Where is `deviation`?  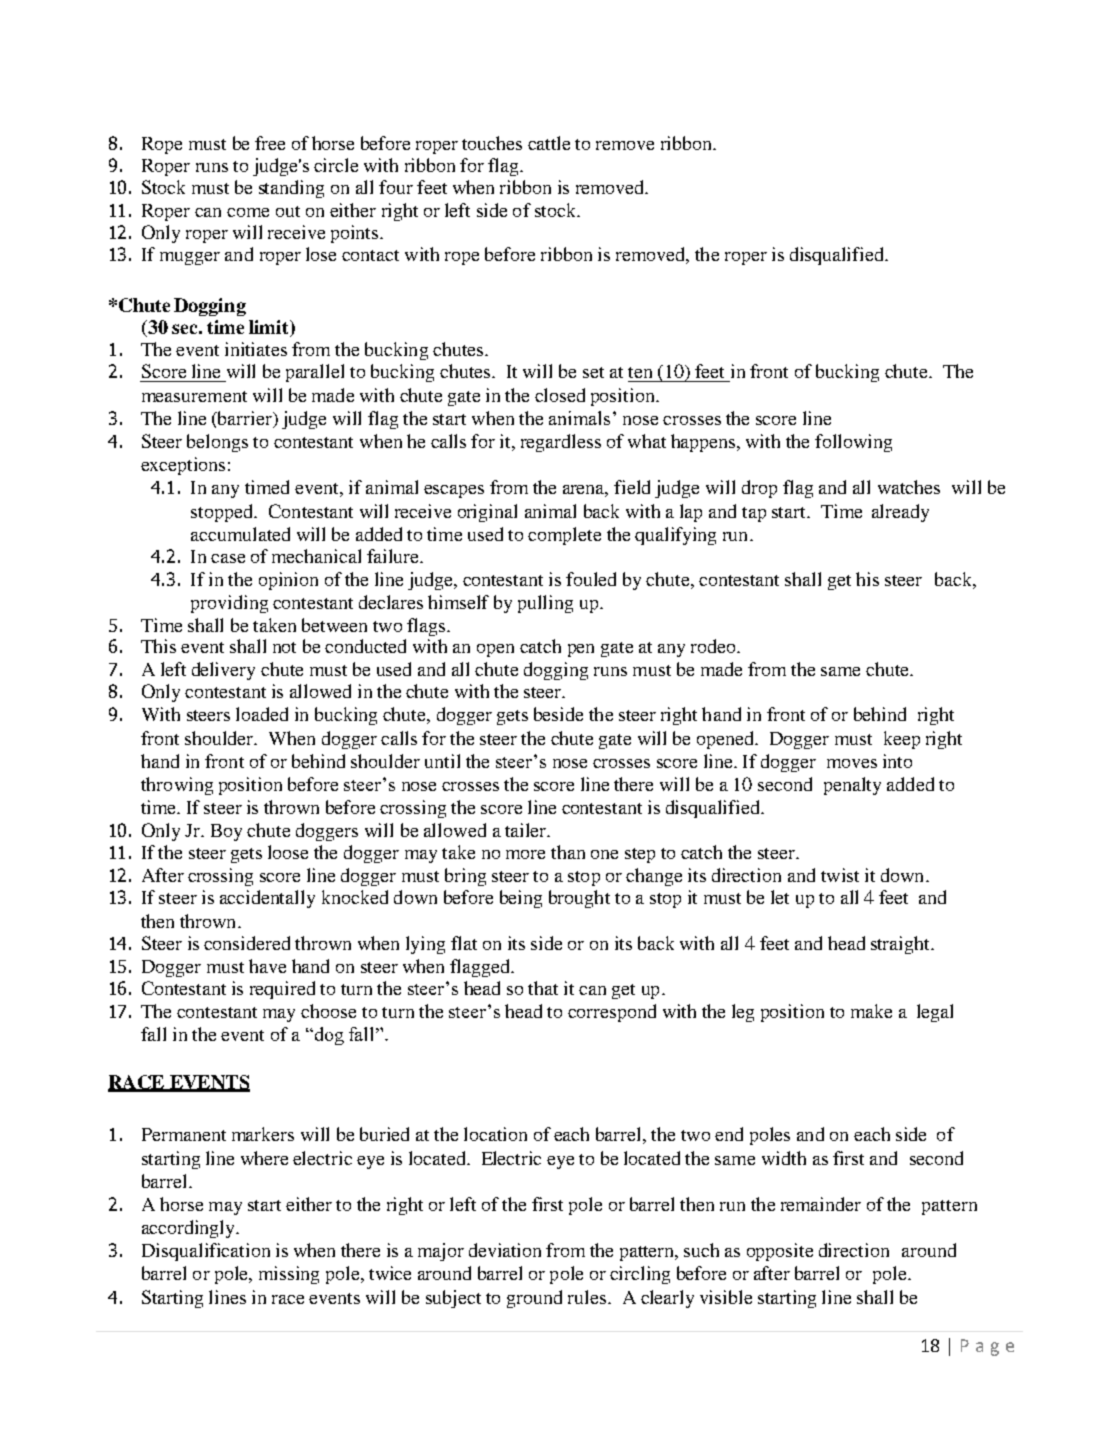
deviation is located at coordinates (505, 1250).
